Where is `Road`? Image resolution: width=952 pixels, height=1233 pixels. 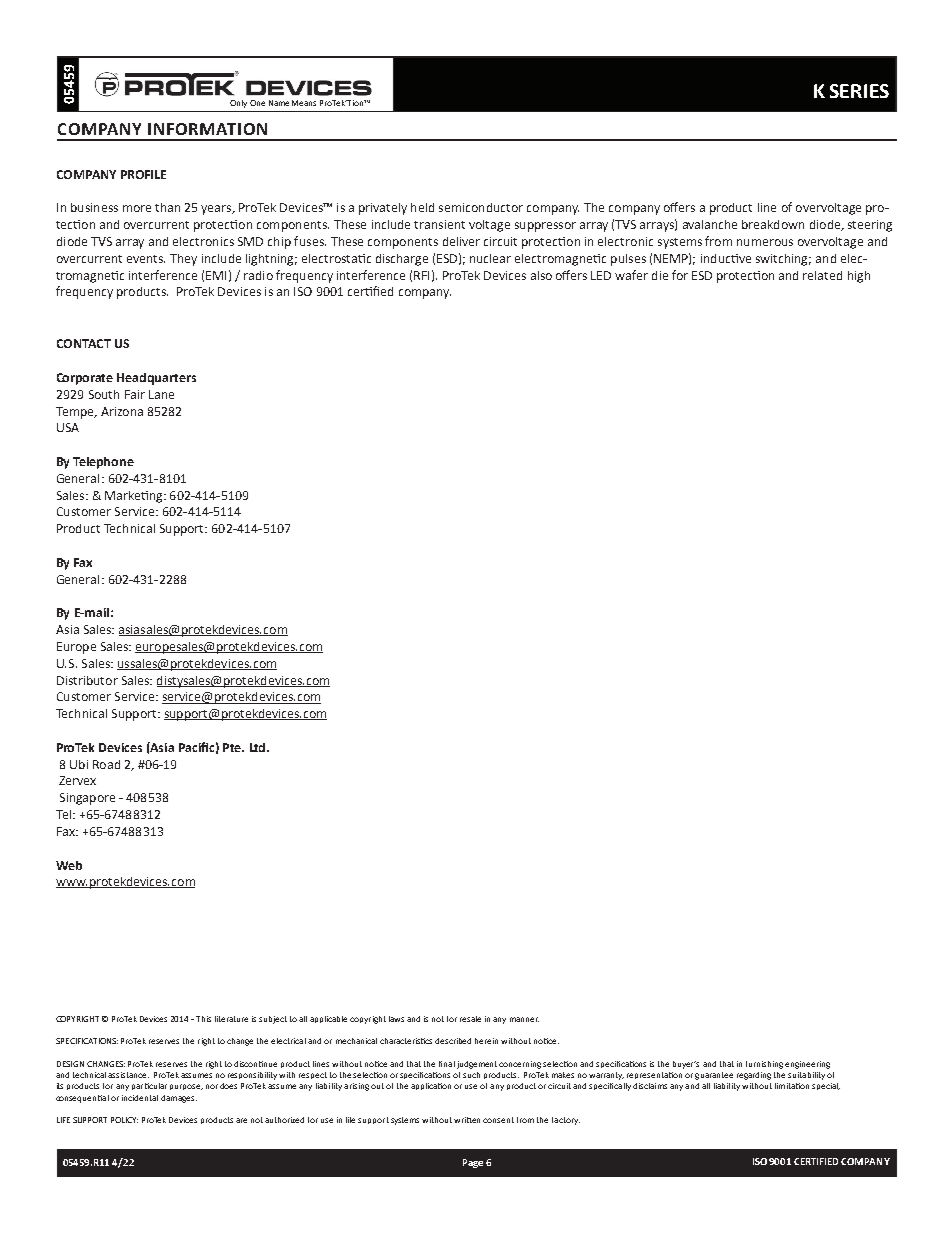 Road is located at coordinates (106, 764).
